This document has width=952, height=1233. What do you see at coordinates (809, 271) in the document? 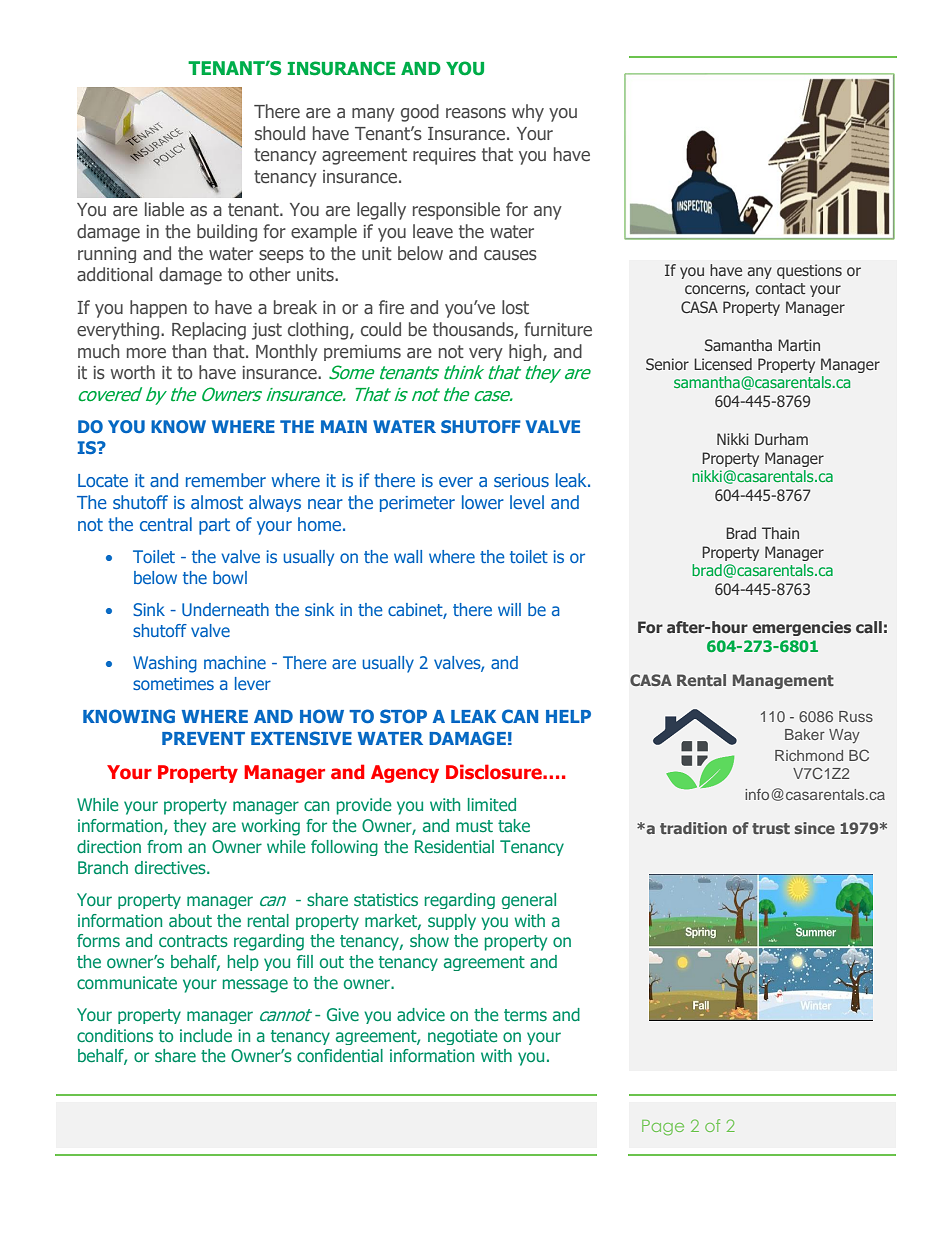
I see `questions` at bounding box center [809, 271].
